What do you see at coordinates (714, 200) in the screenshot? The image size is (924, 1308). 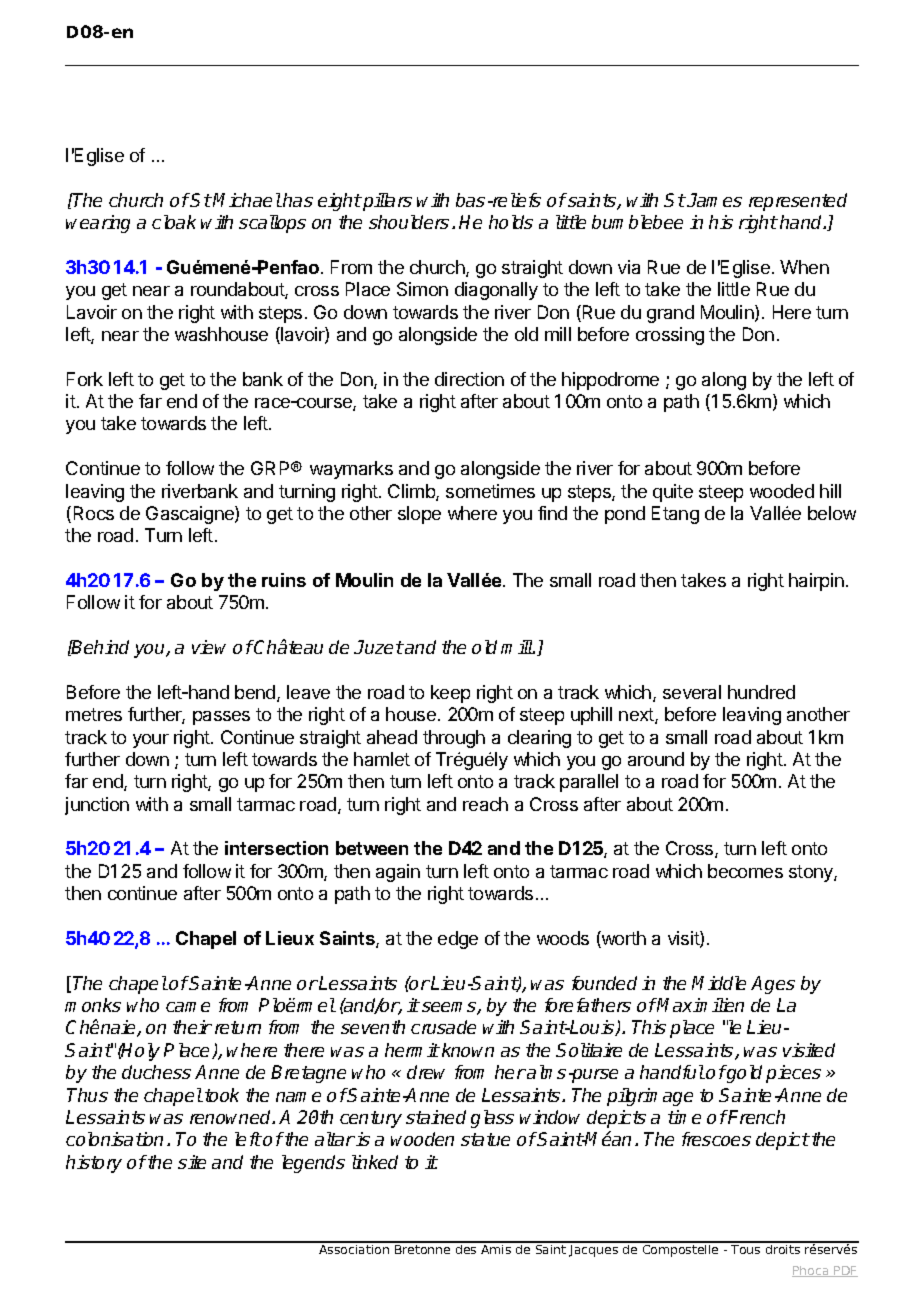 I see `James` at bounding box center [714, 200].
